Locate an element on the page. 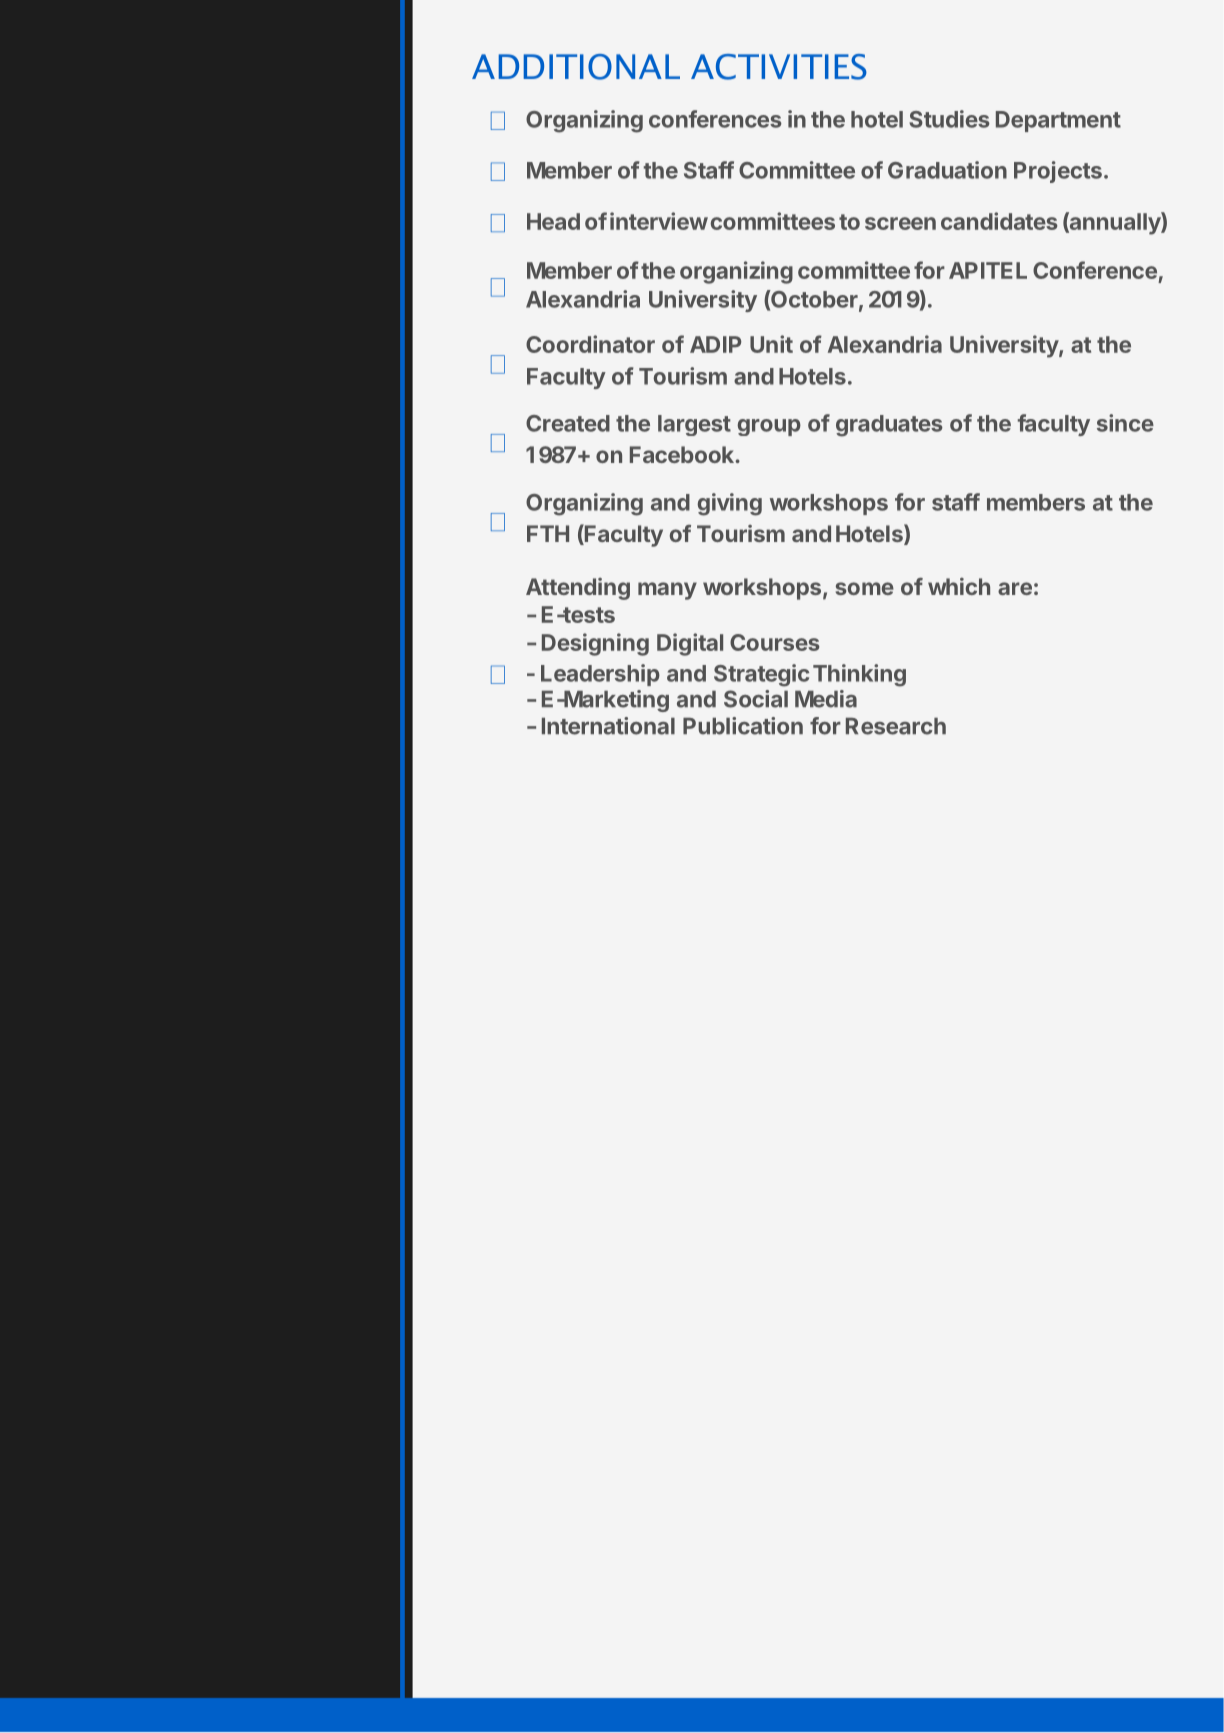  ACTIVITIES is located at coordinates (779, 67).
